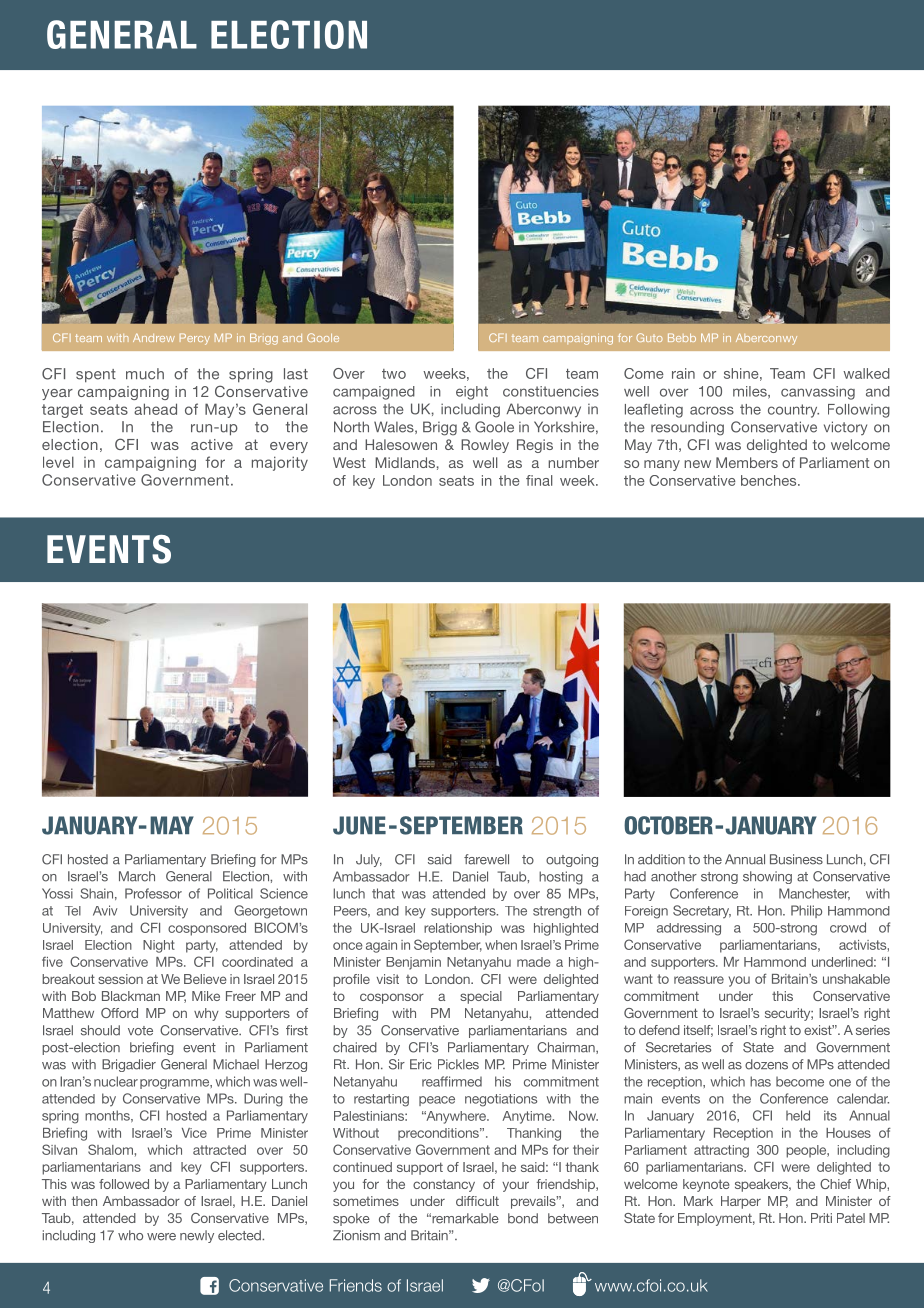 This screenshot has height=1308, width=924. What do you see at coordinates (806, 911) in the screenshot?
I see `Philip` at bounding box center [806, 911].
